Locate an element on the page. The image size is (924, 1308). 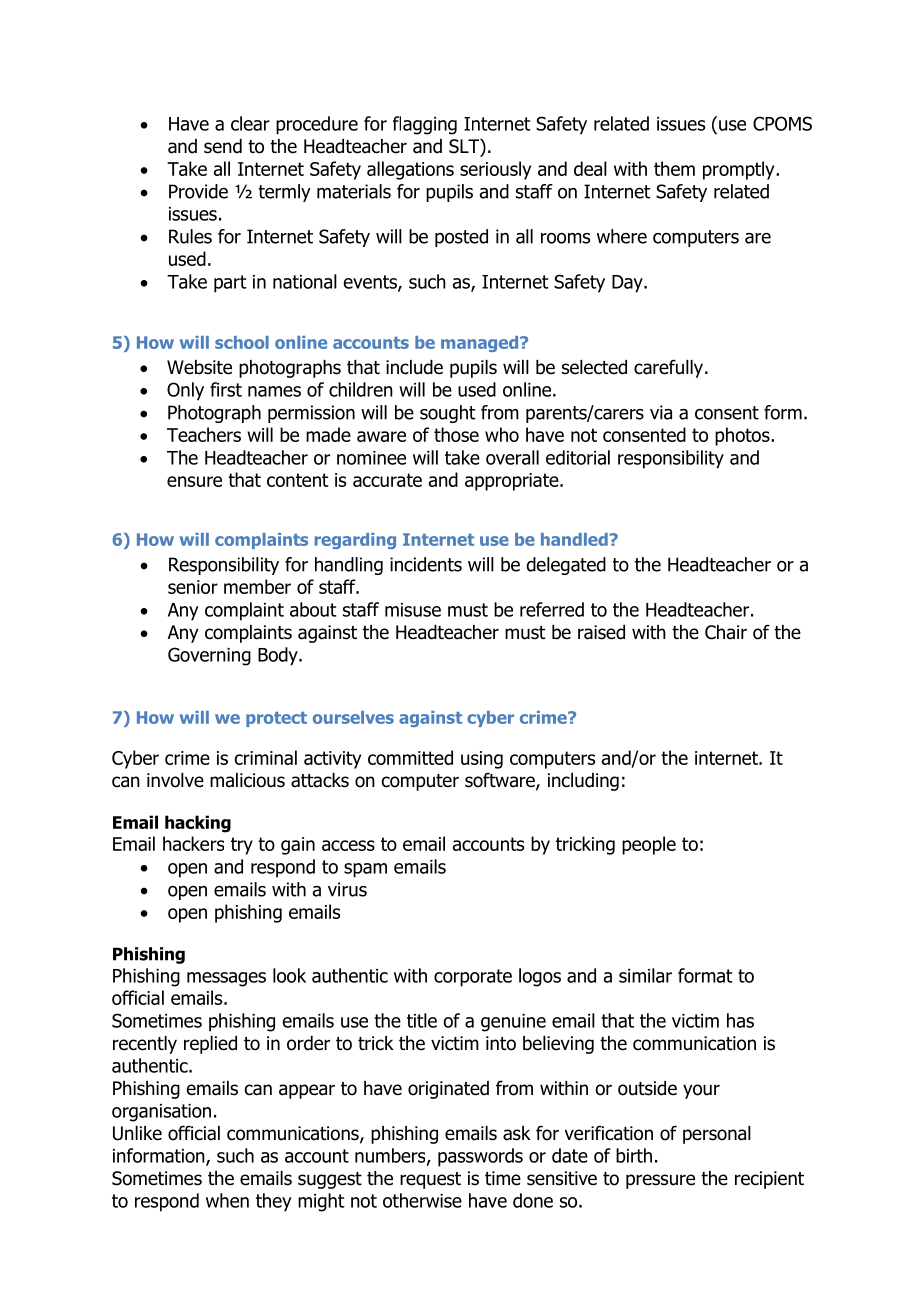
misuse is located at coordinates (413, 610).
